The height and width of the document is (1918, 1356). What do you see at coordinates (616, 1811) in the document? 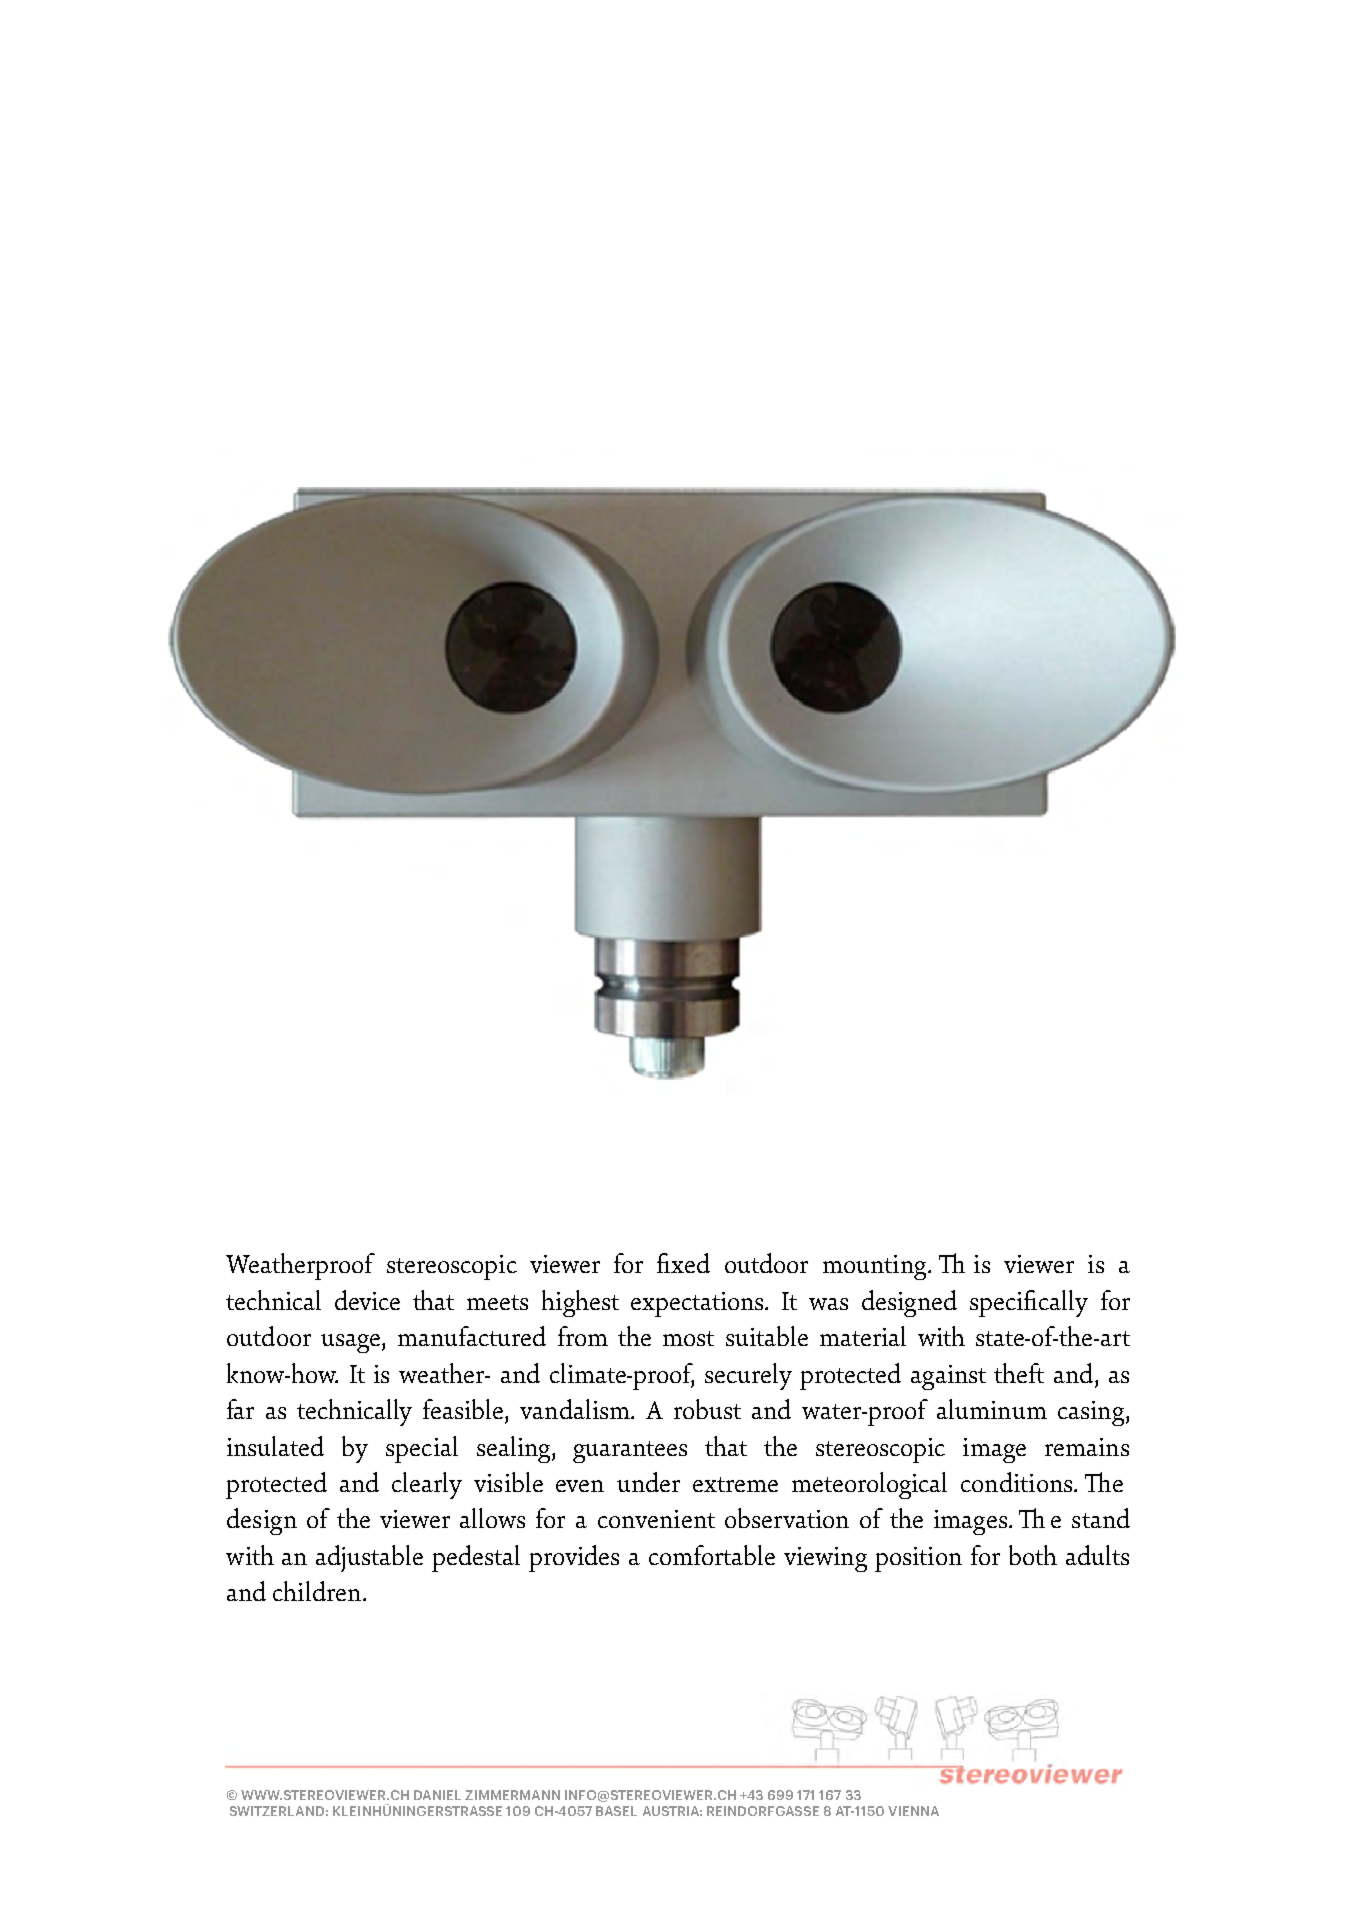
I see `BASEL` at bounding box center [616, 1811].
